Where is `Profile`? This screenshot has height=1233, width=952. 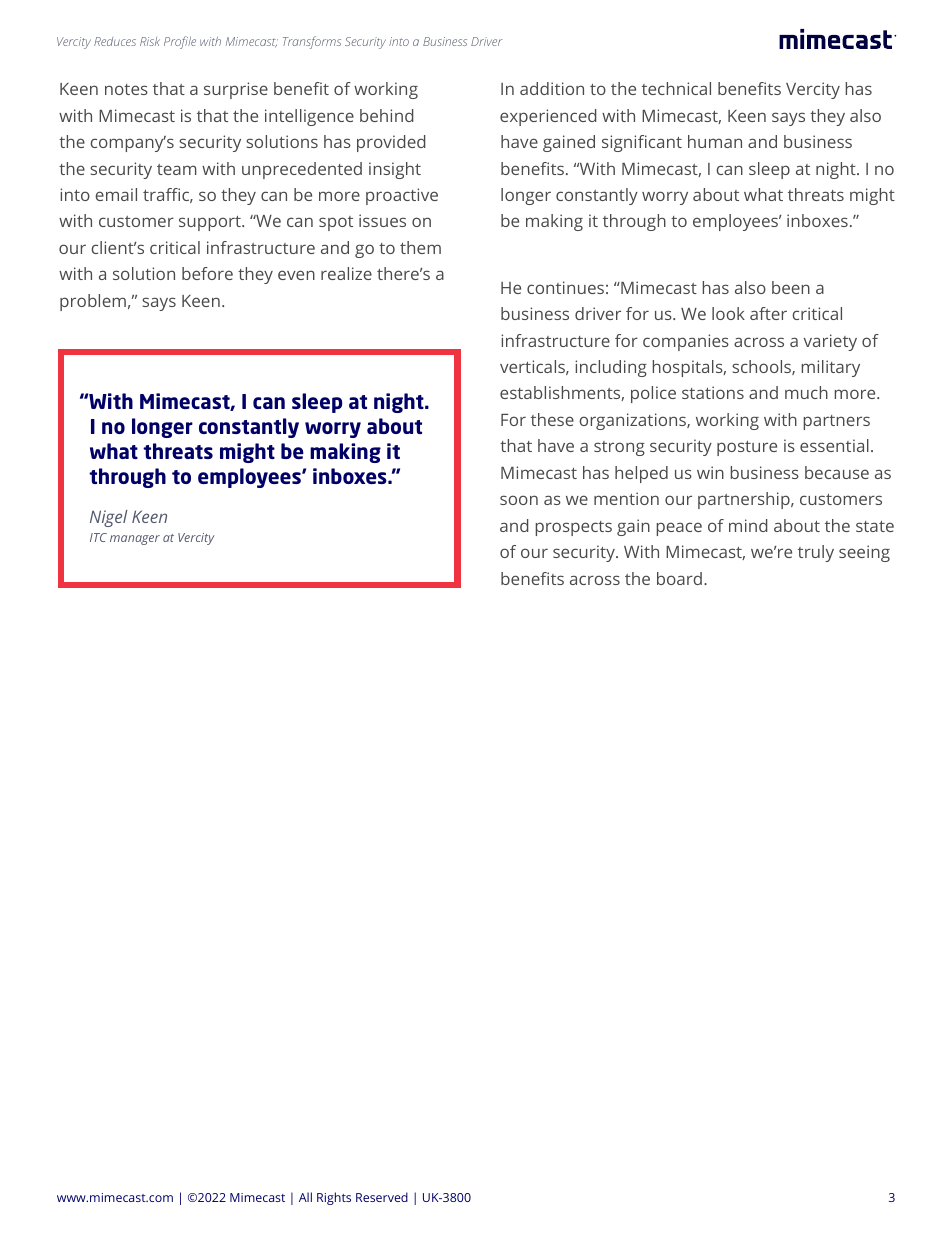 Profile is located at coordinates (180, 42).
